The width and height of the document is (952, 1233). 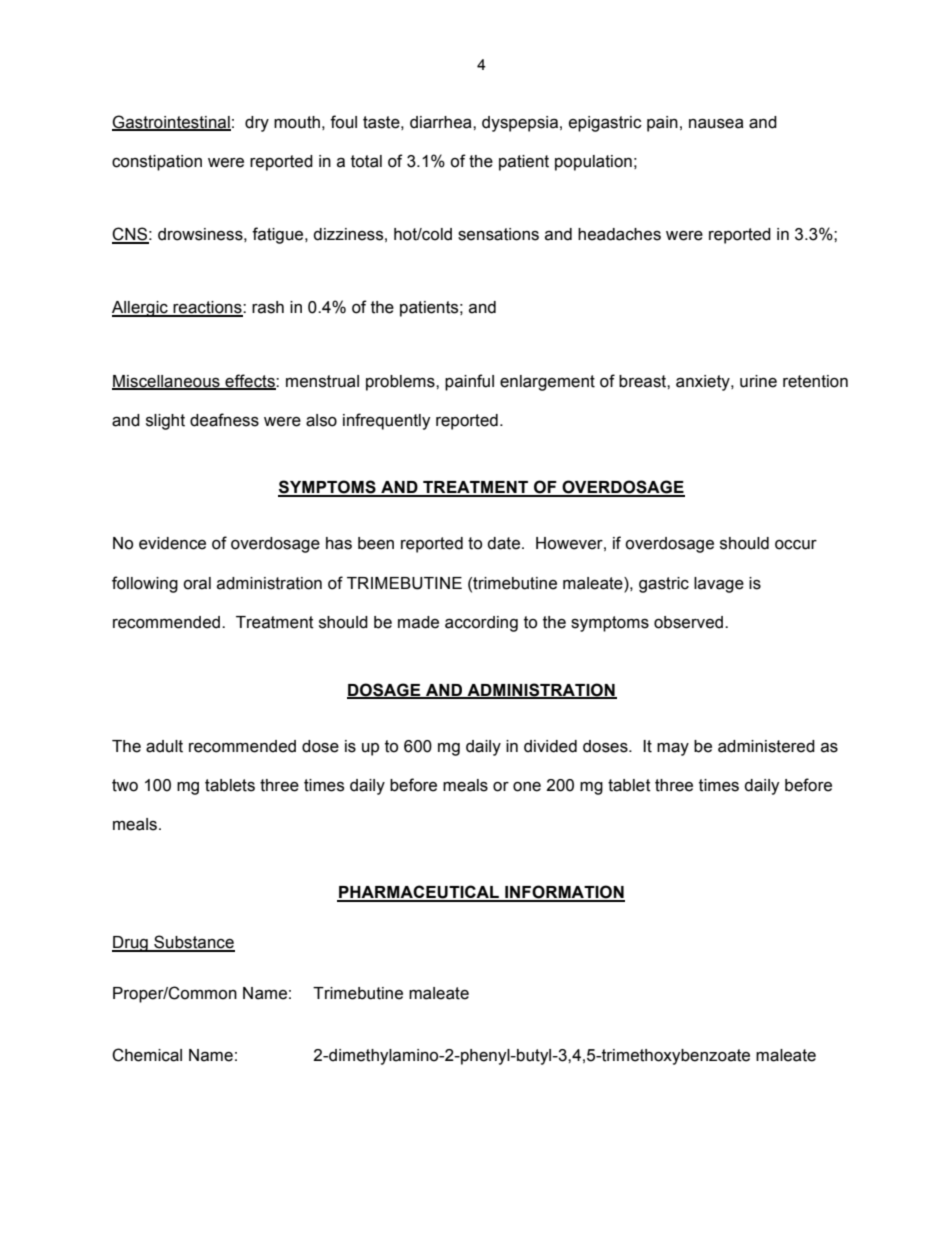 I want to click on adult, so click(x=164, y=746).
